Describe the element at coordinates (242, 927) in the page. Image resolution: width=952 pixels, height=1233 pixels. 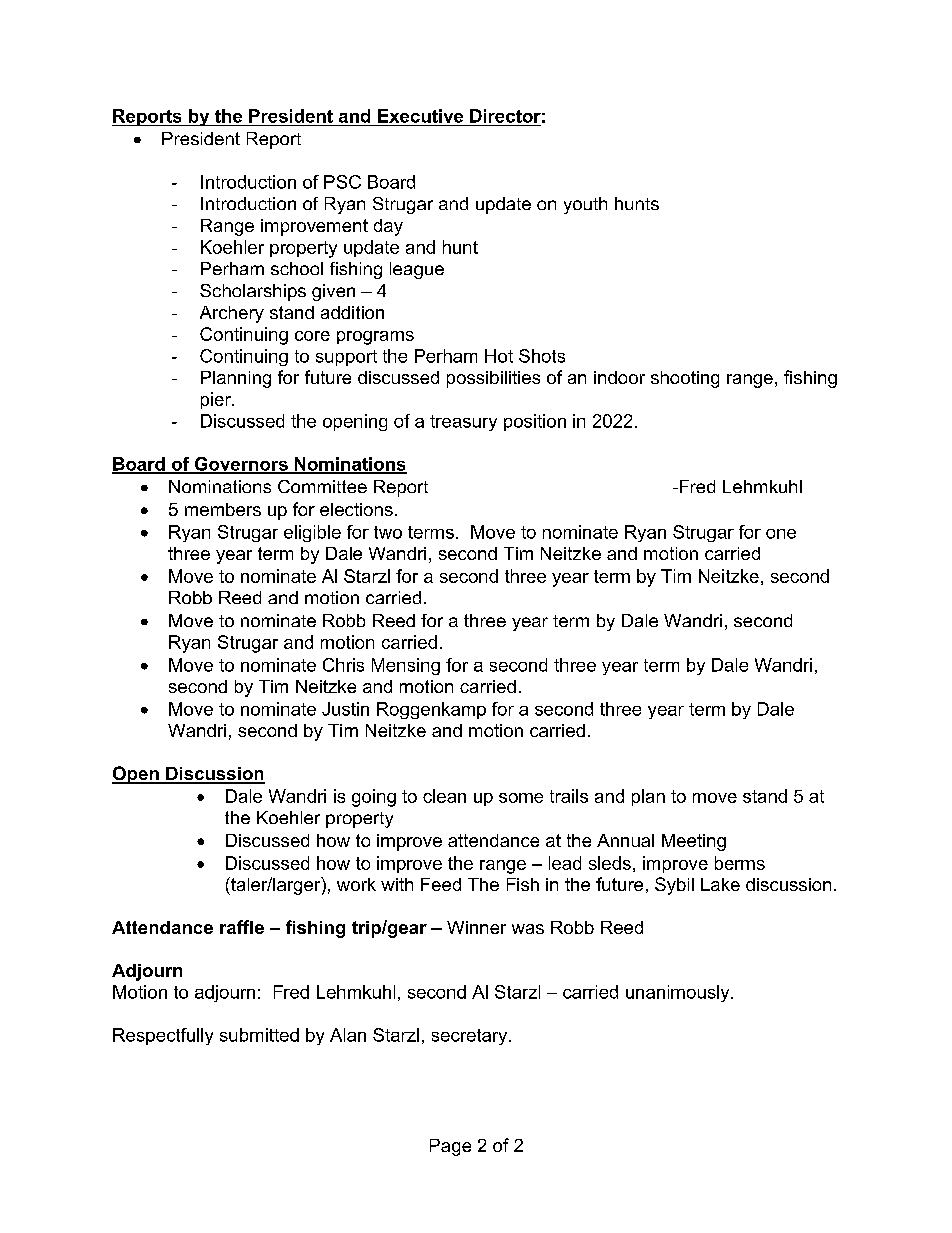
I see `raffle` at that location.
